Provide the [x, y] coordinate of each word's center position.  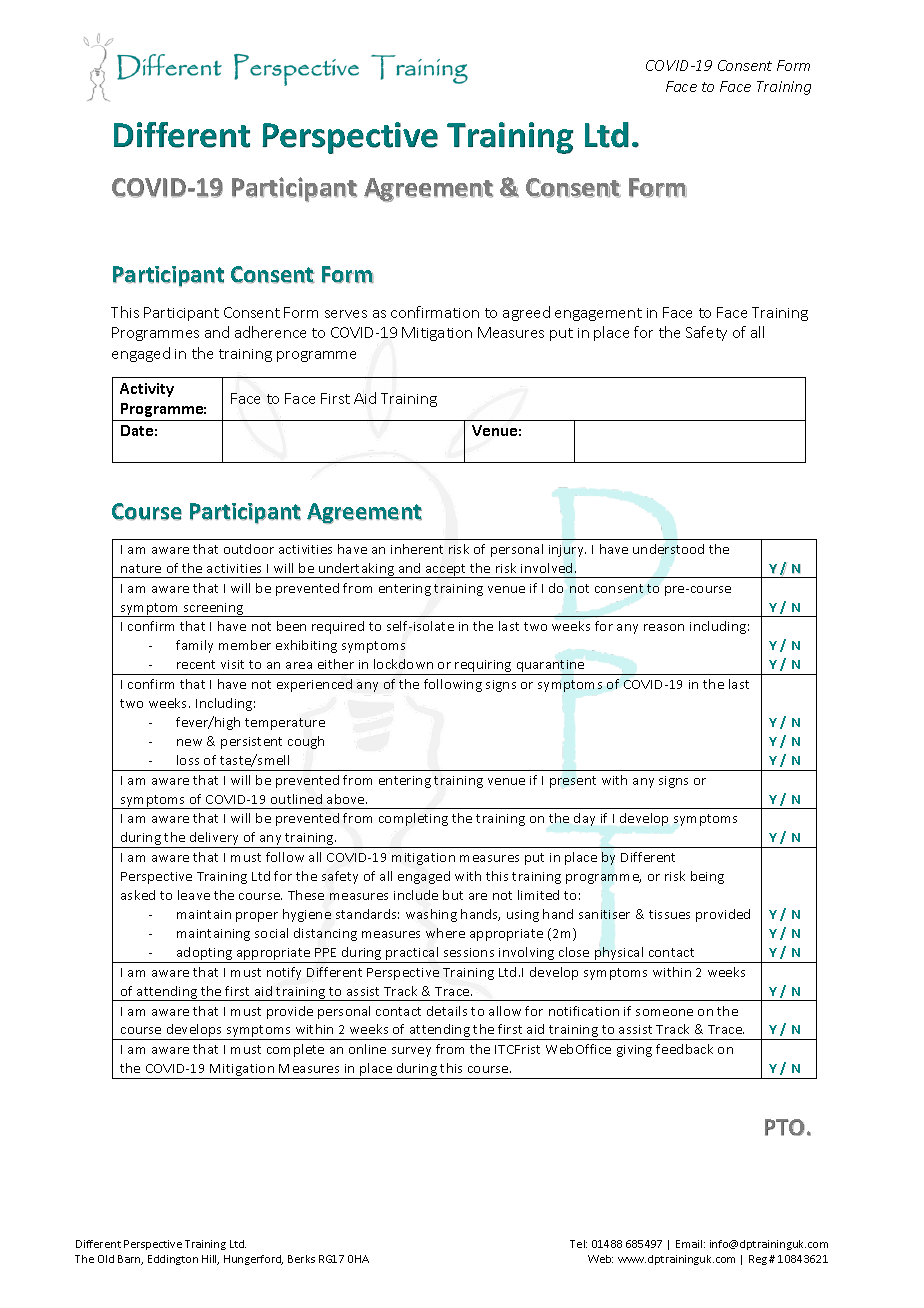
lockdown [403, 664]
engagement [598, 314]
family [194, 646]
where [445, 933]
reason [664, 627]
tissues [669, 914]
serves [346, 314]
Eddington [173, 1260]
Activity [147, 390]
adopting [205, 955]
